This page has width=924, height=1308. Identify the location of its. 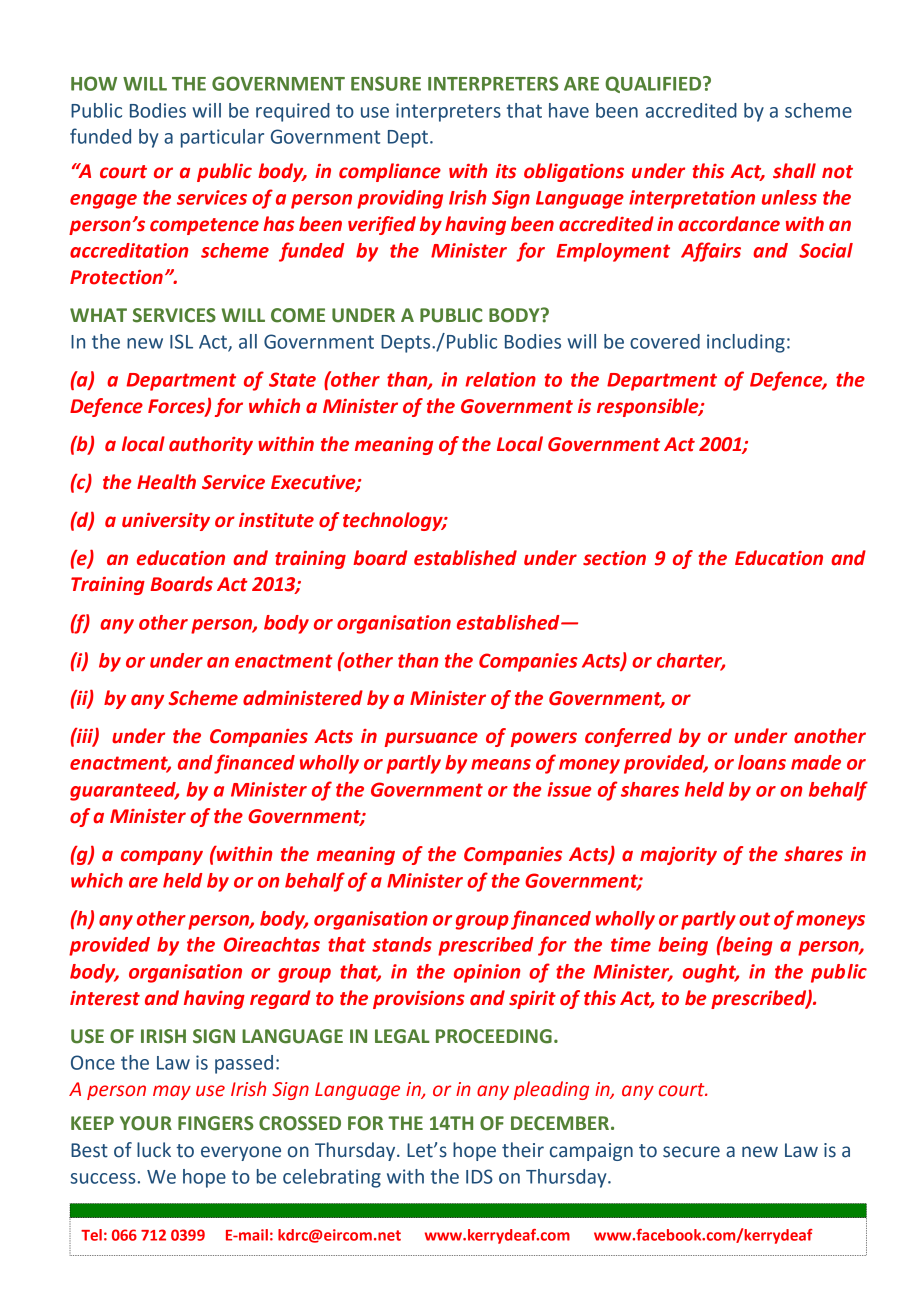
(506, 171).
